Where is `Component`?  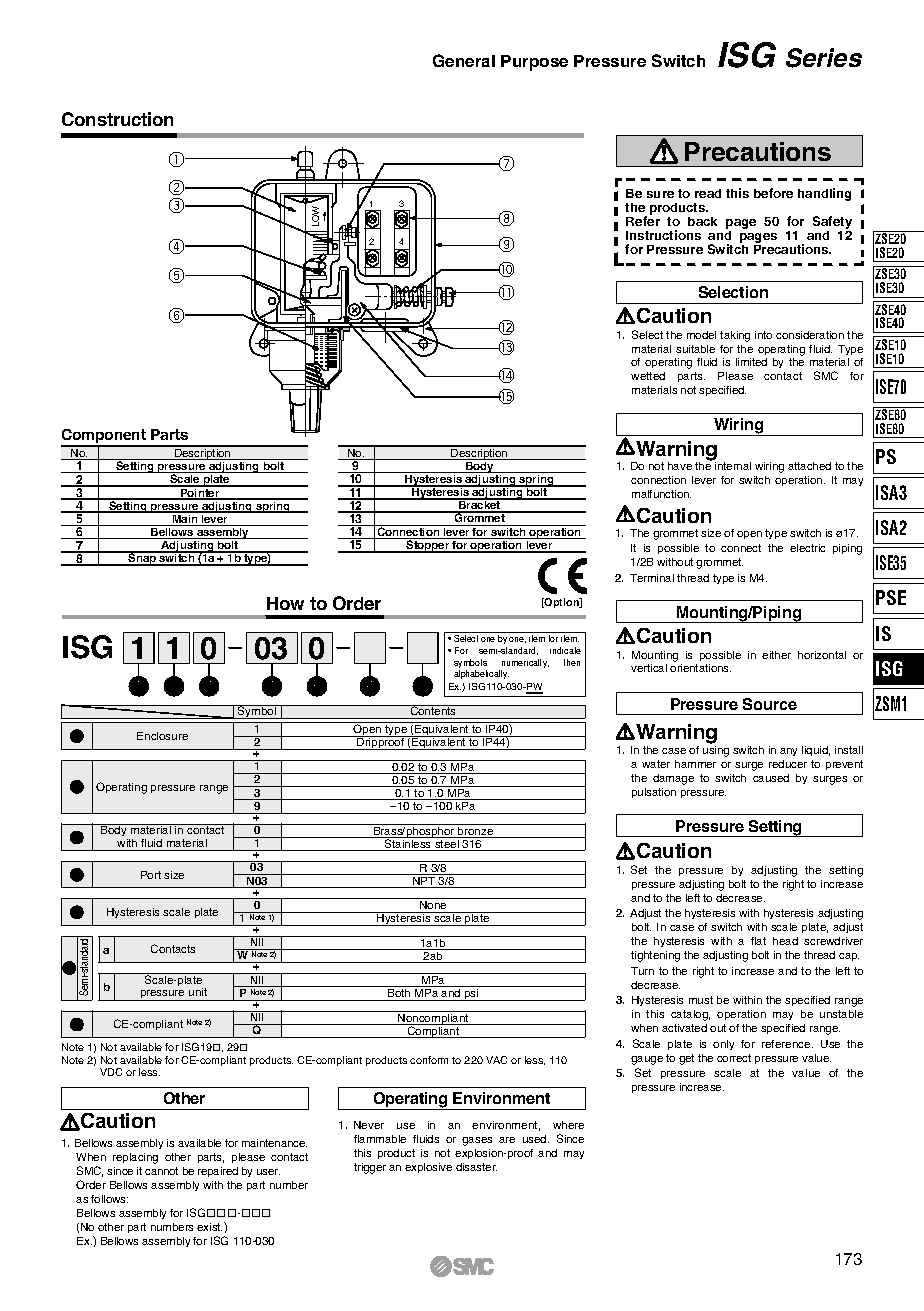 Component is located at coordinates (105, 437).
